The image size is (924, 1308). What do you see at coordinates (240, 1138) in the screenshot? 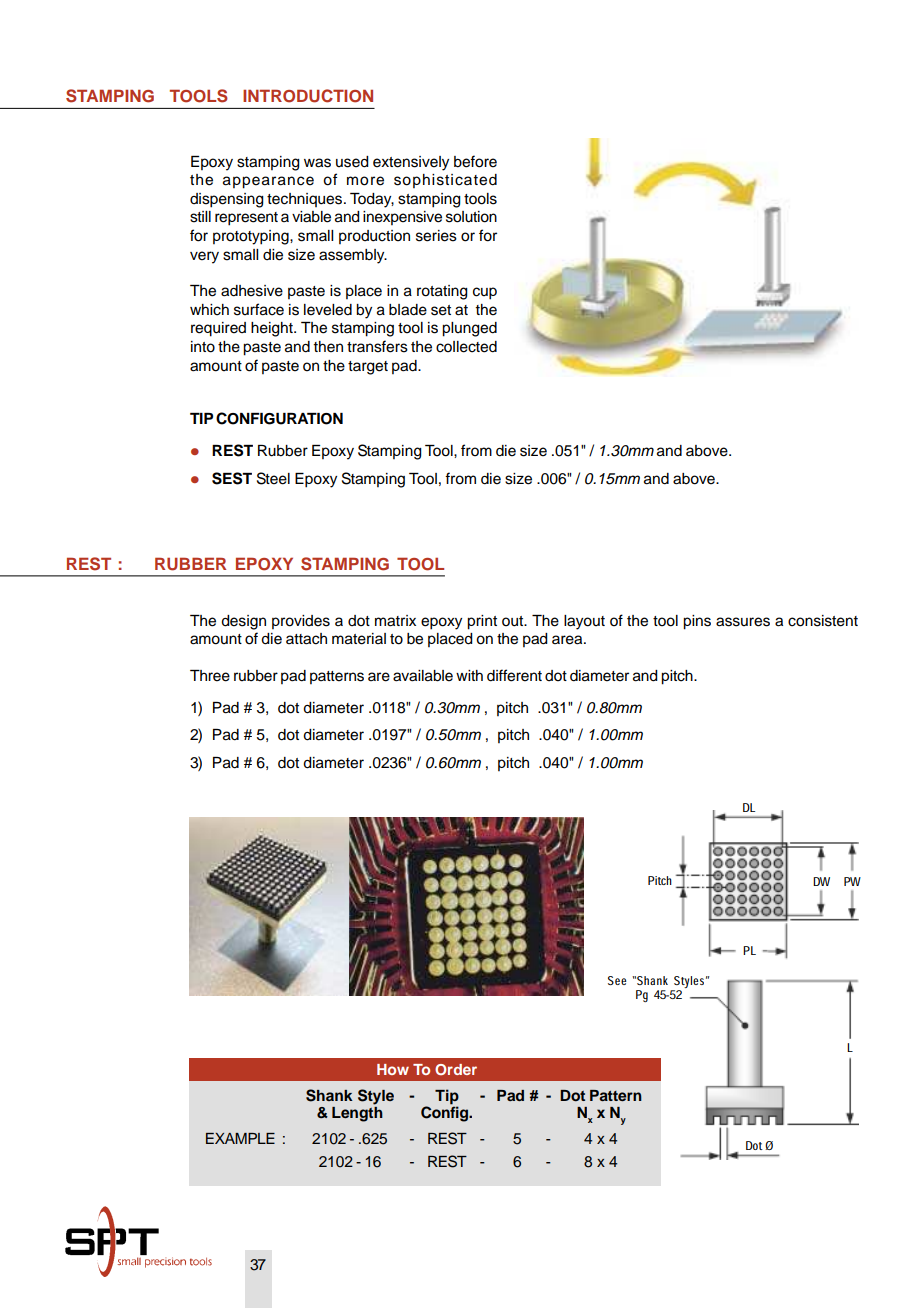
I see `EXAMPLE` at bounding box center [240, 1138].
